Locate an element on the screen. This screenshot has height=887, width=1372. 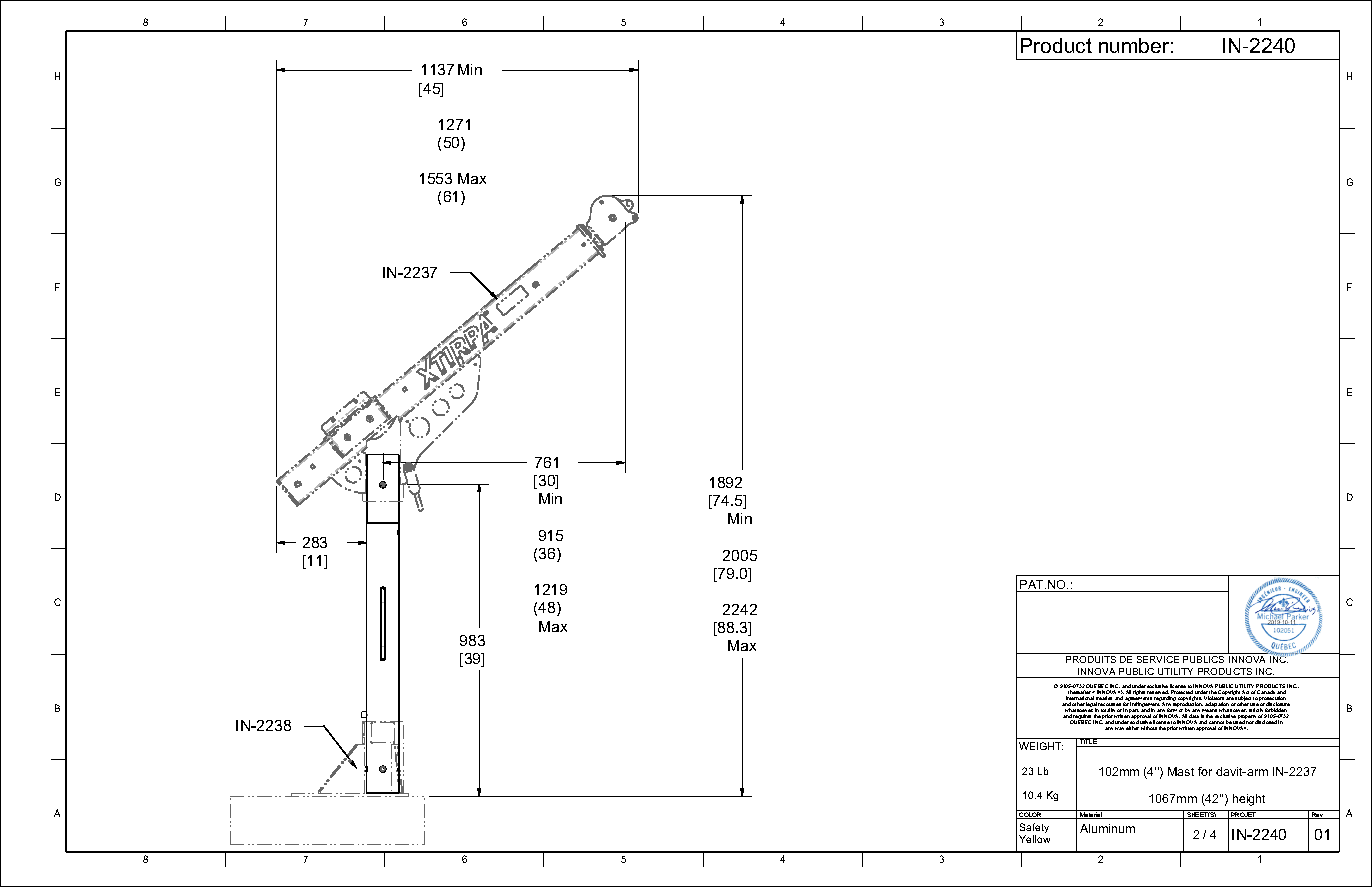
Safety is located at coordinates (1034, 829).
